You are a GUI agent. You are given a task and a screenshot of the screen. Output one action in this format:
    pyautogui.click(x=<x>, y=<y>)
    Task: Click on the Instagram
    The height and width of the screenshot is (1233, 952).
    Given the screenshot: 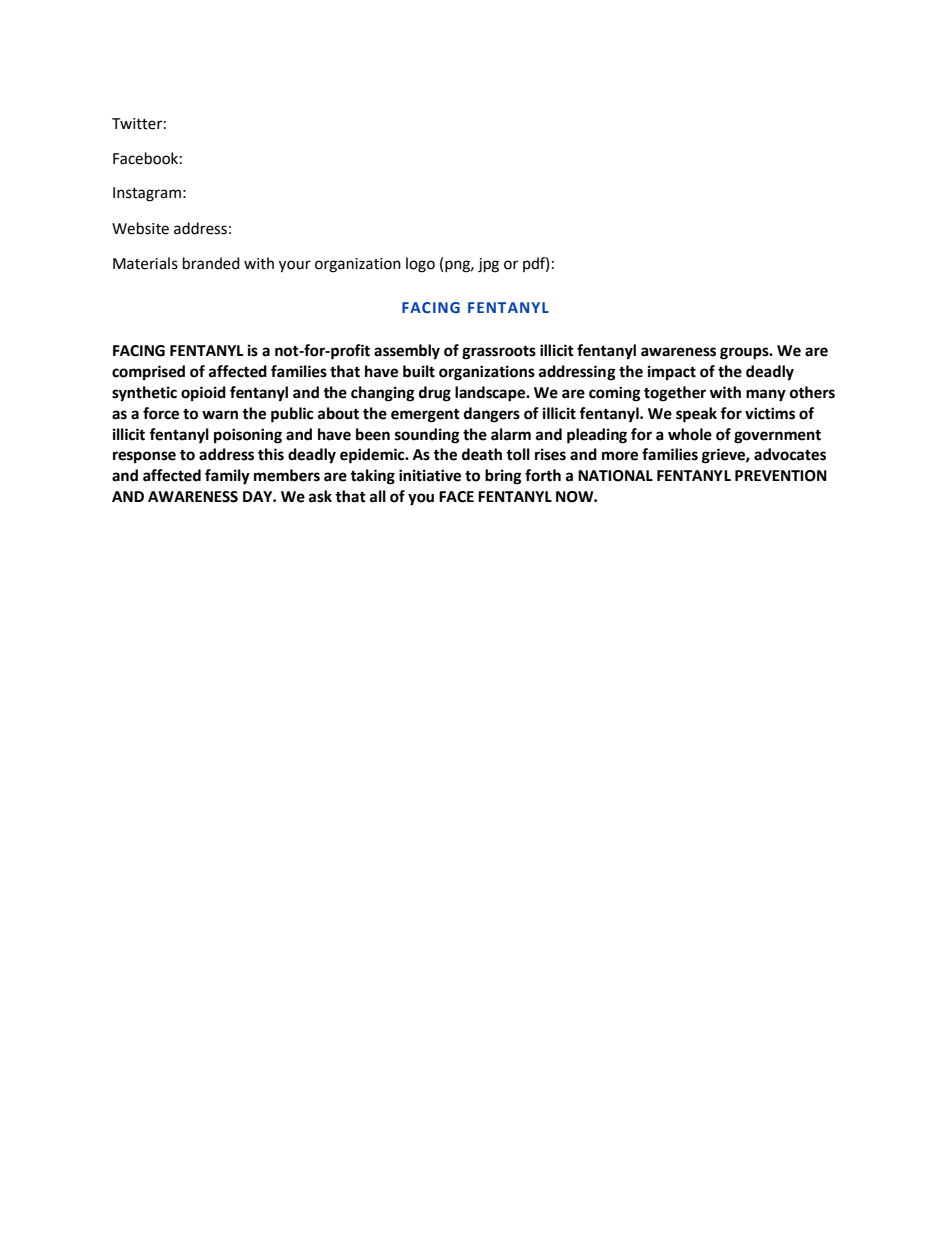 What is the action you would take?
    pyautogui.click(x=147, y=194)
